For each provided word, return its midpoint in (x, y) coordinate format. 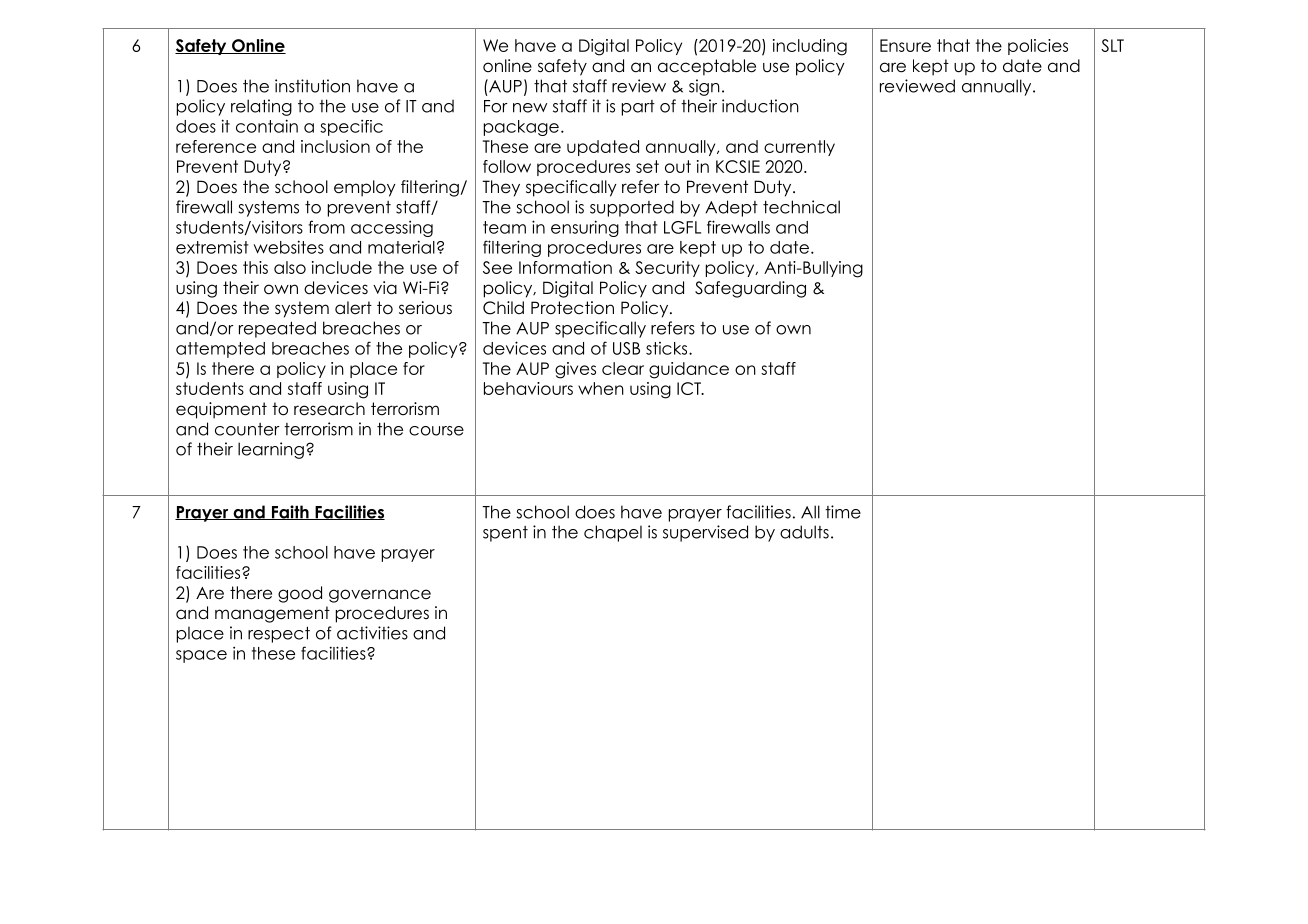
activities (372, 633)
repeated (277, 329)
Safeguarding (750, 289)
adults (804, 532)
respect (279, 635)
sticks (668, 348)
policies (1038, 47)
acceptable (707, 67)
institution (312, 86)
